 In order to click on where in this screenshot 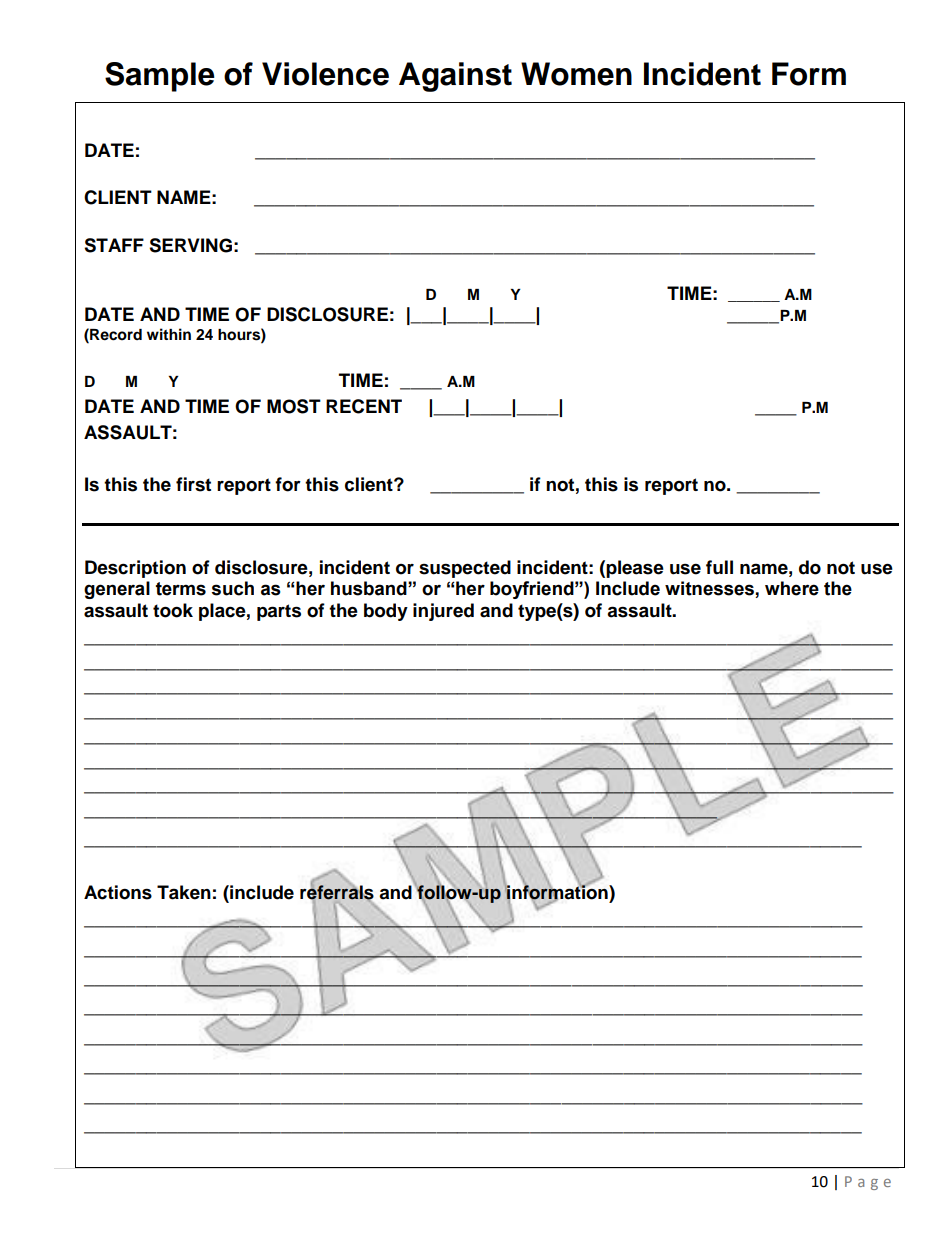, I will do `click(792, 588)`.
